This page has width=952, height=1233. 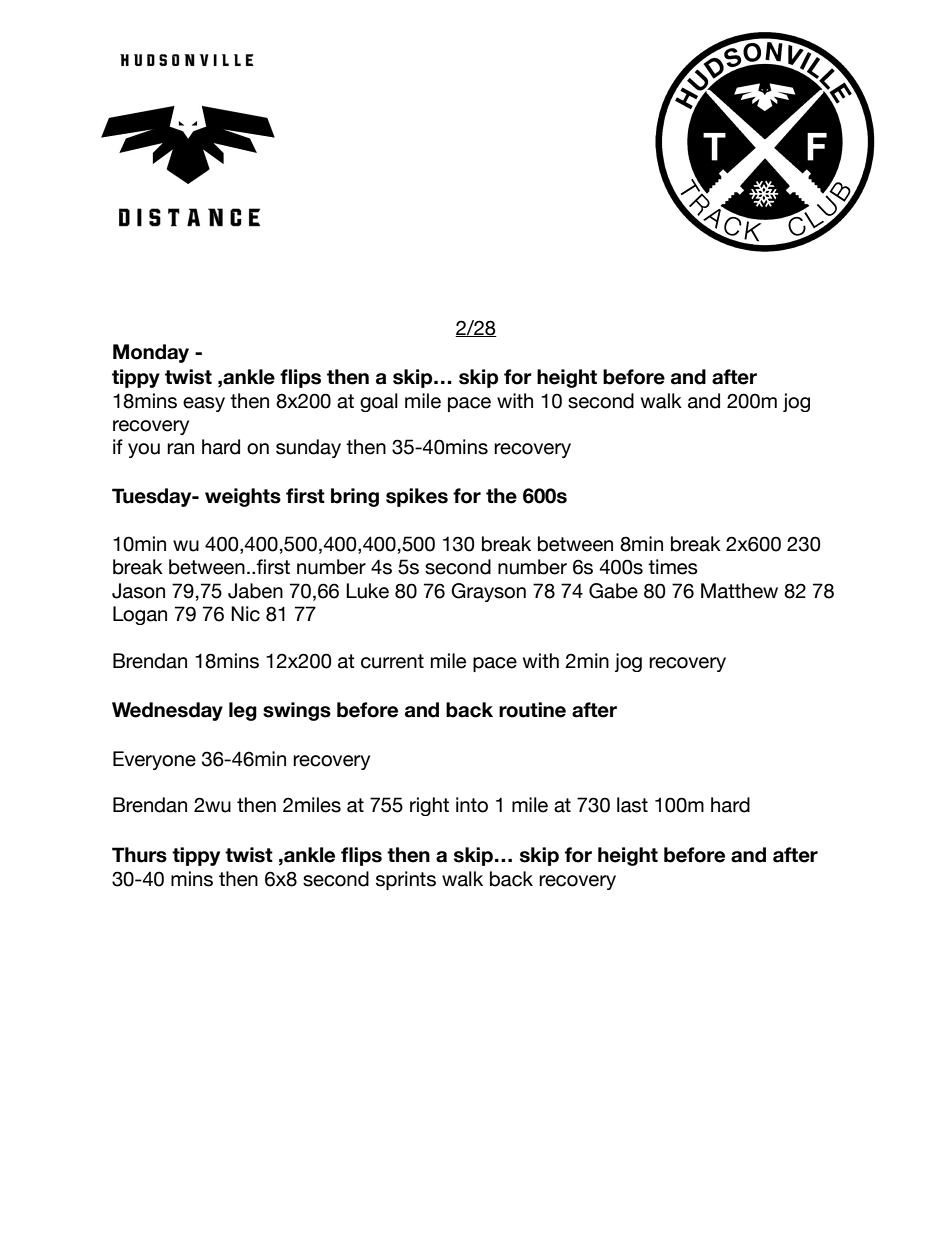 What do you see at coordinates (355, 497) in the page?
I see `bring` at bounding box center [355, 497].
